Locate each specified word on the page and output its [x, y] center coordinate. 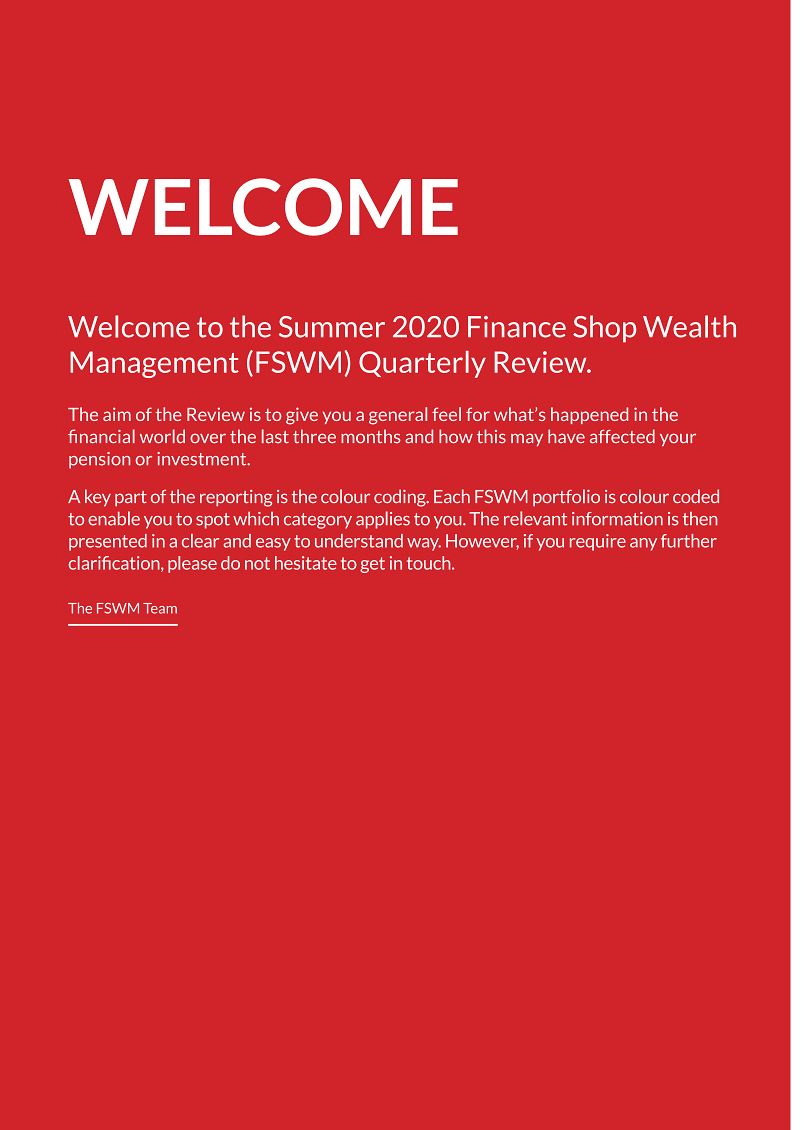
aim [117, 414]
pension [100, 460]
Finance [517, 327]
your [678, 440]
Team [160, 608]
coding [401, 498]
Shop [604, 329]
